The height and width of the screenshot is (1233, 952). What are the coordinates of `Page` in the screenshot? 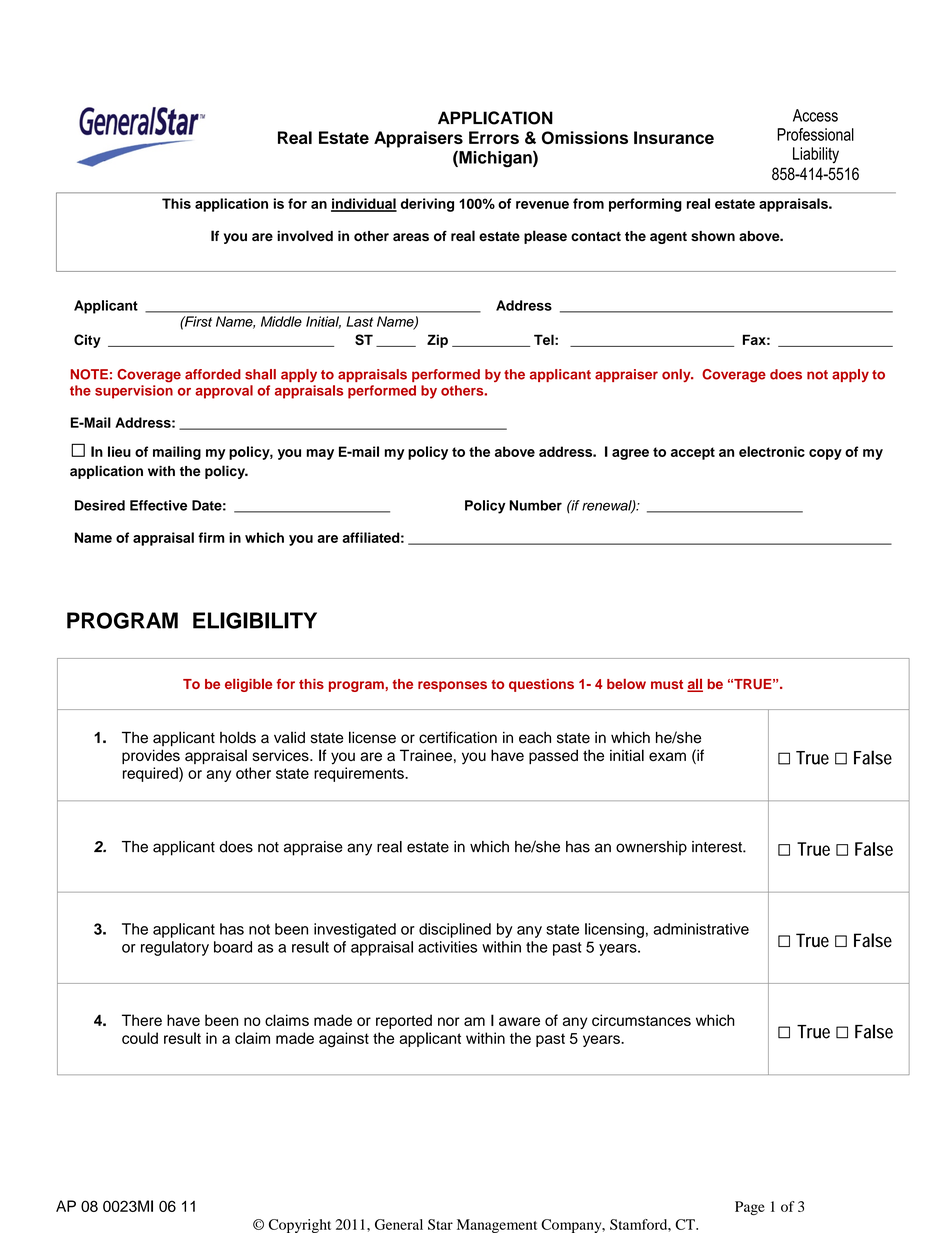 It's located at (750, 1208).
